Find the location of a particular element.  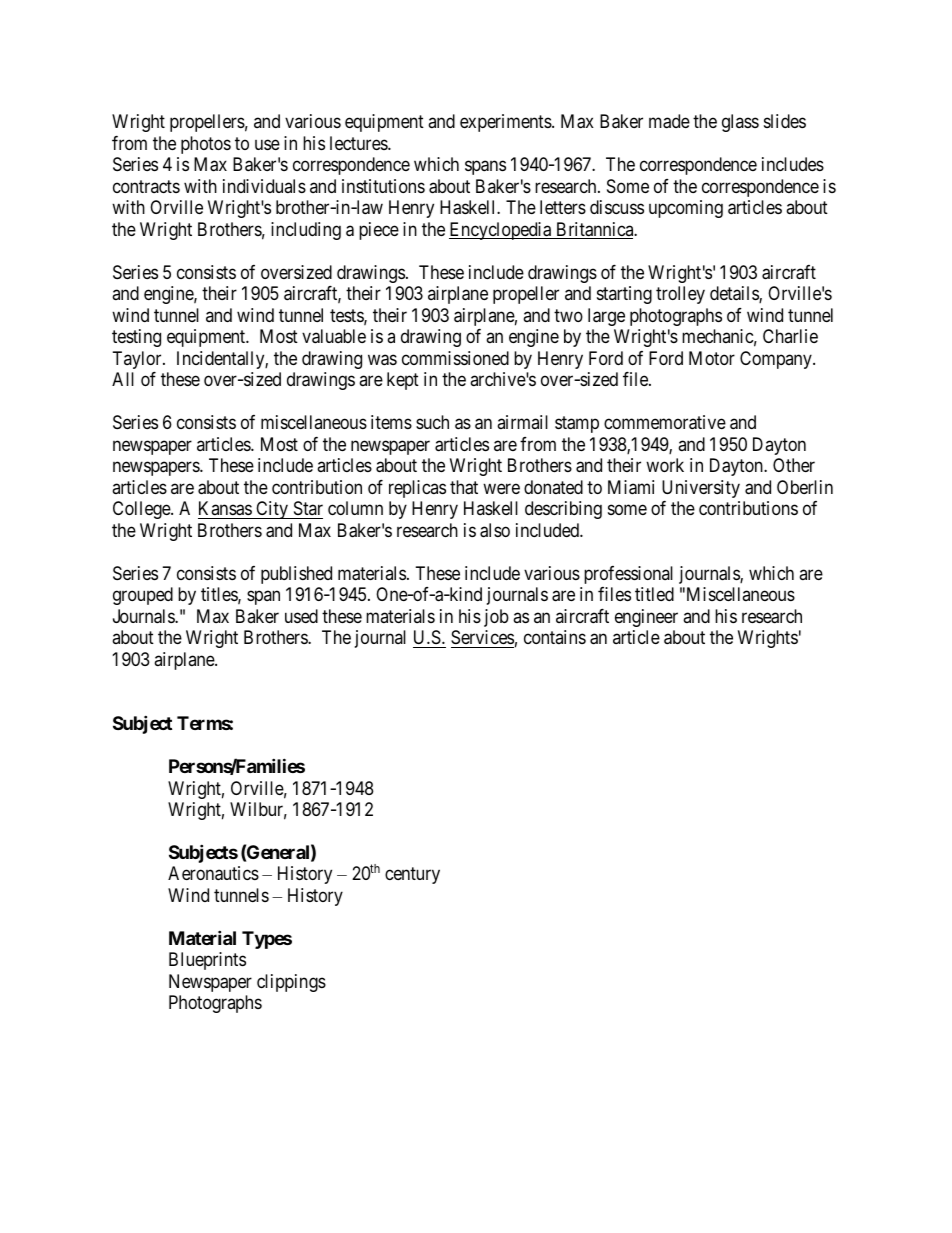

photos is located at coordinates (206, 145).
